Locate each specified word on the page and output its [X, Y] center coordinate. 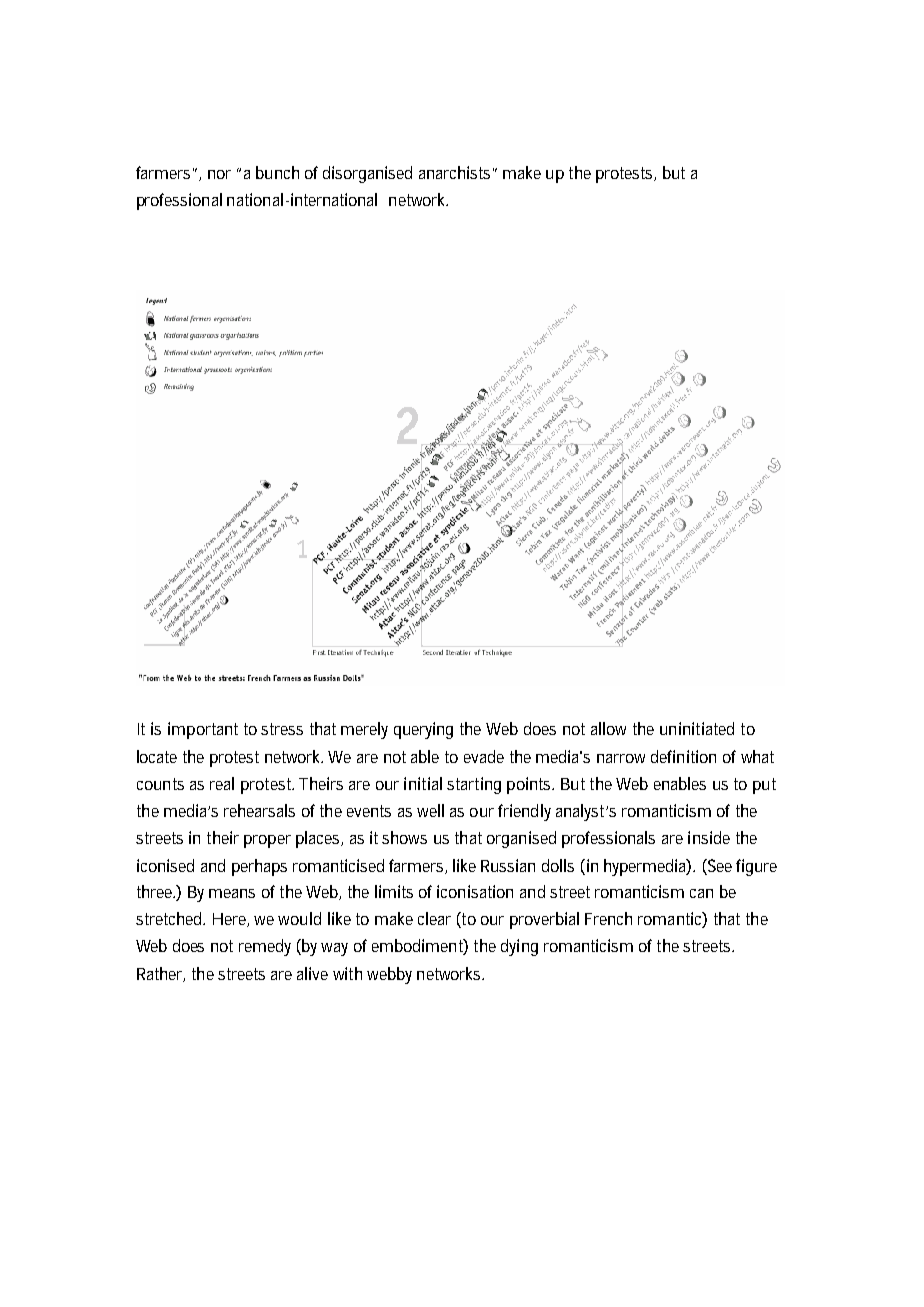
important [203, 730]
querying [423, 730]
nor [219, 174]
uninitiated [697, 728]
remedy [265, 947]
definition [683, 756]
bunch [277, 172]
